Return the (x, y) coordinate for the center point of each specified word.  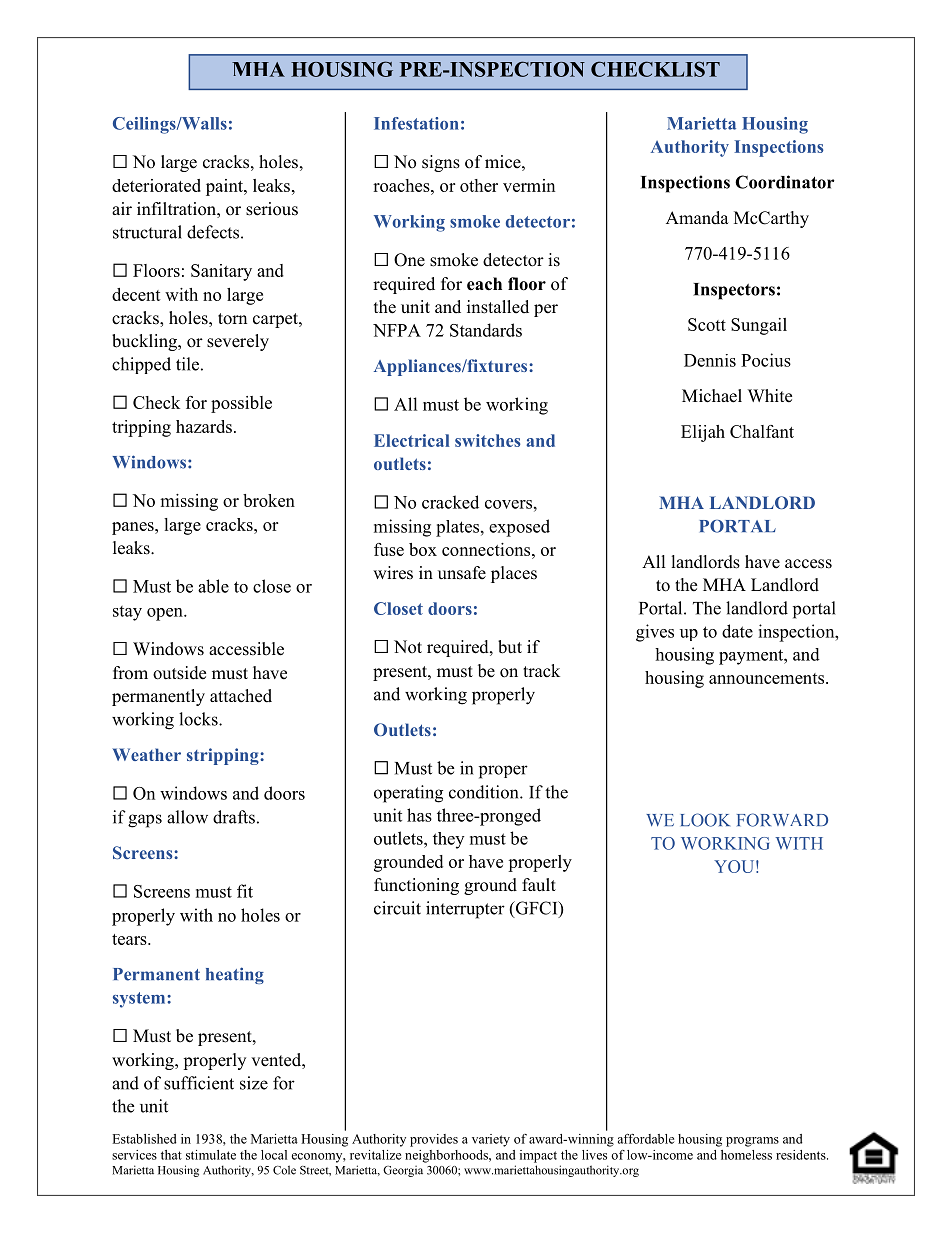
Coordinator (785, 182)
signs (441, 163)
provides (434, 1140)
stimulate (211, 1155)
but (510, 647)
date (737, 631)
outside (179, 673)
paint (225, 187)
